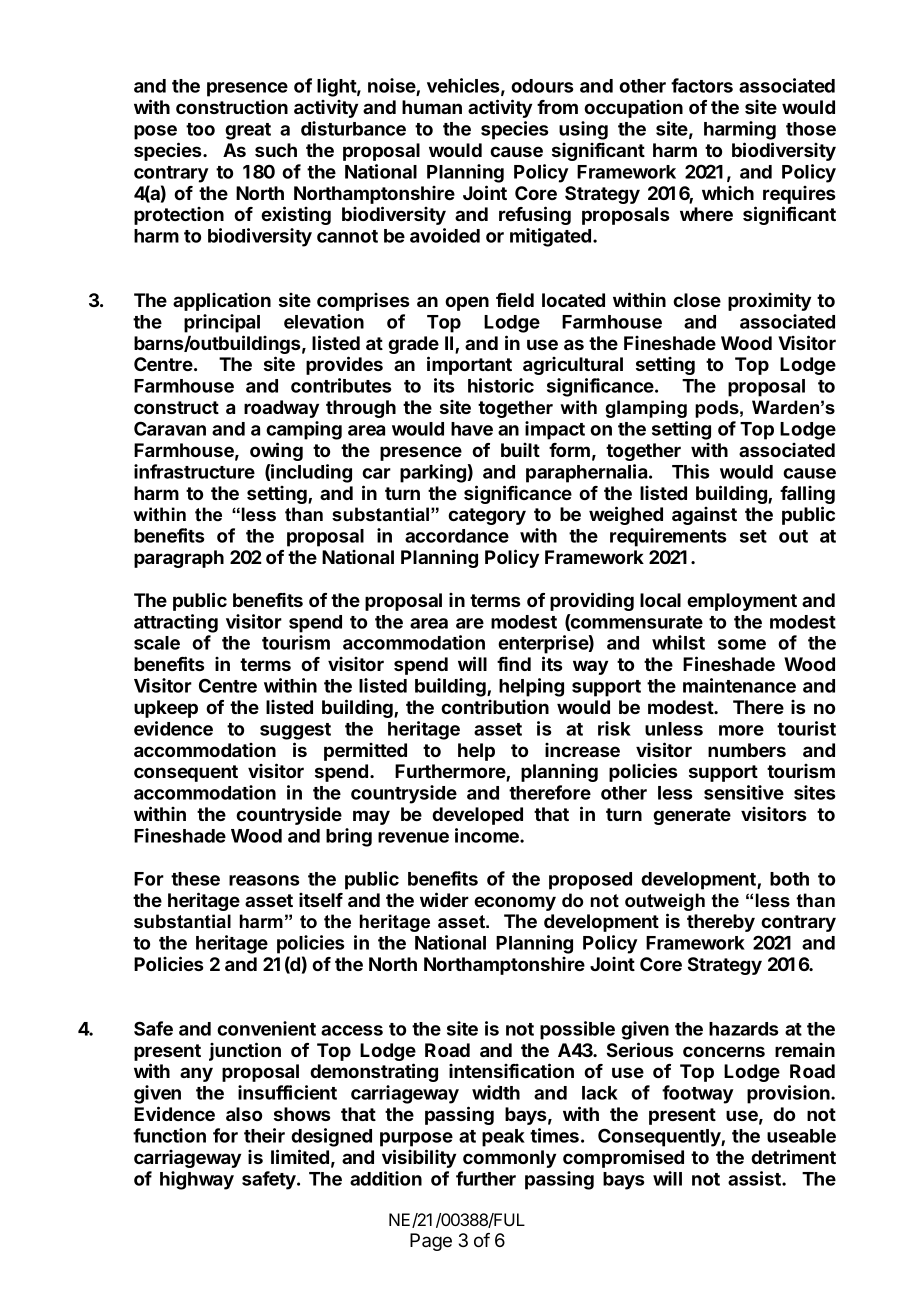  Describe the element at coordinates (691, 471) in the image. I see `This` at that location.
